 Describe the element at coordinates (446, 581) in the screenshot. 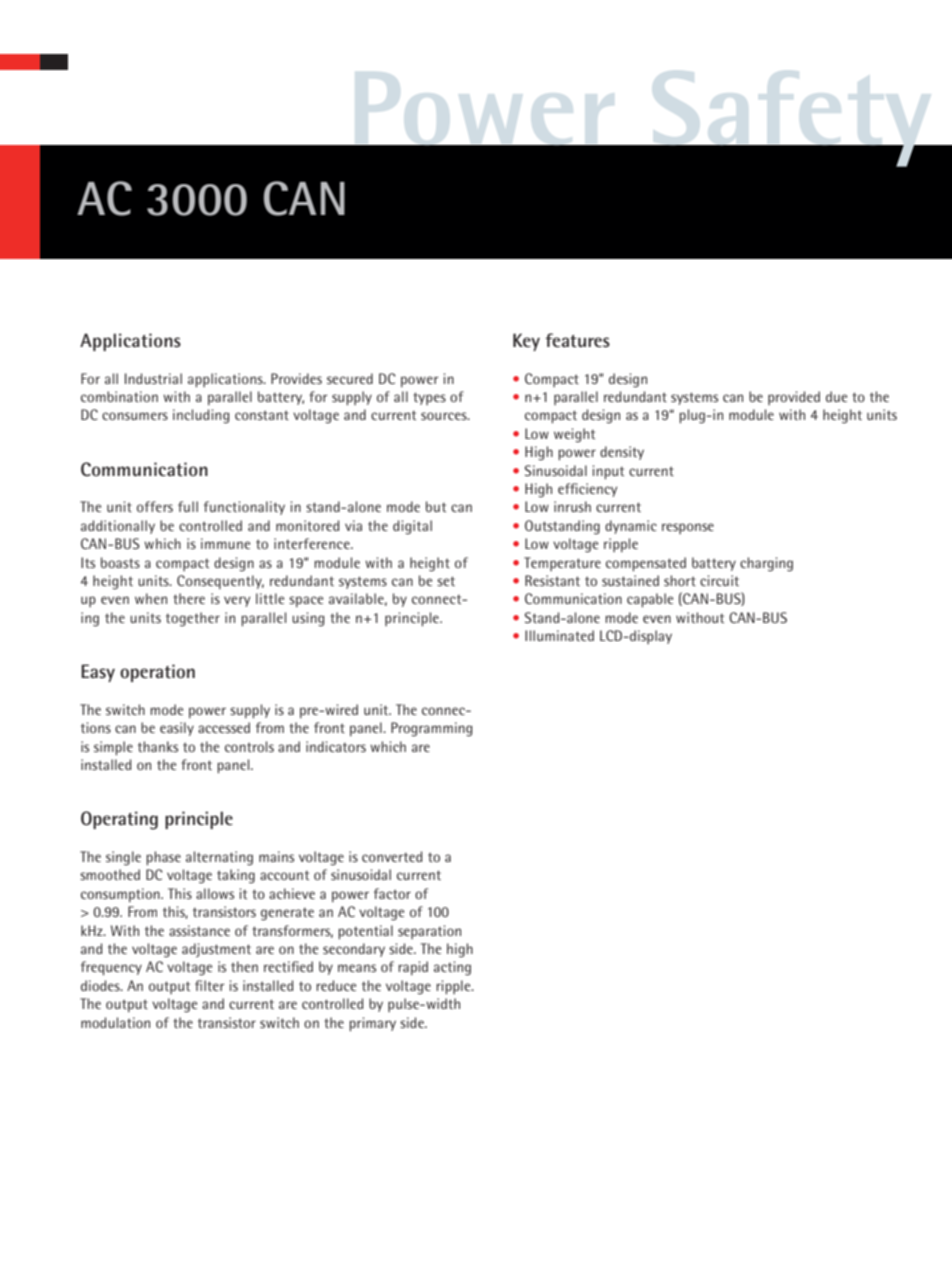

I see `set` at that location.
